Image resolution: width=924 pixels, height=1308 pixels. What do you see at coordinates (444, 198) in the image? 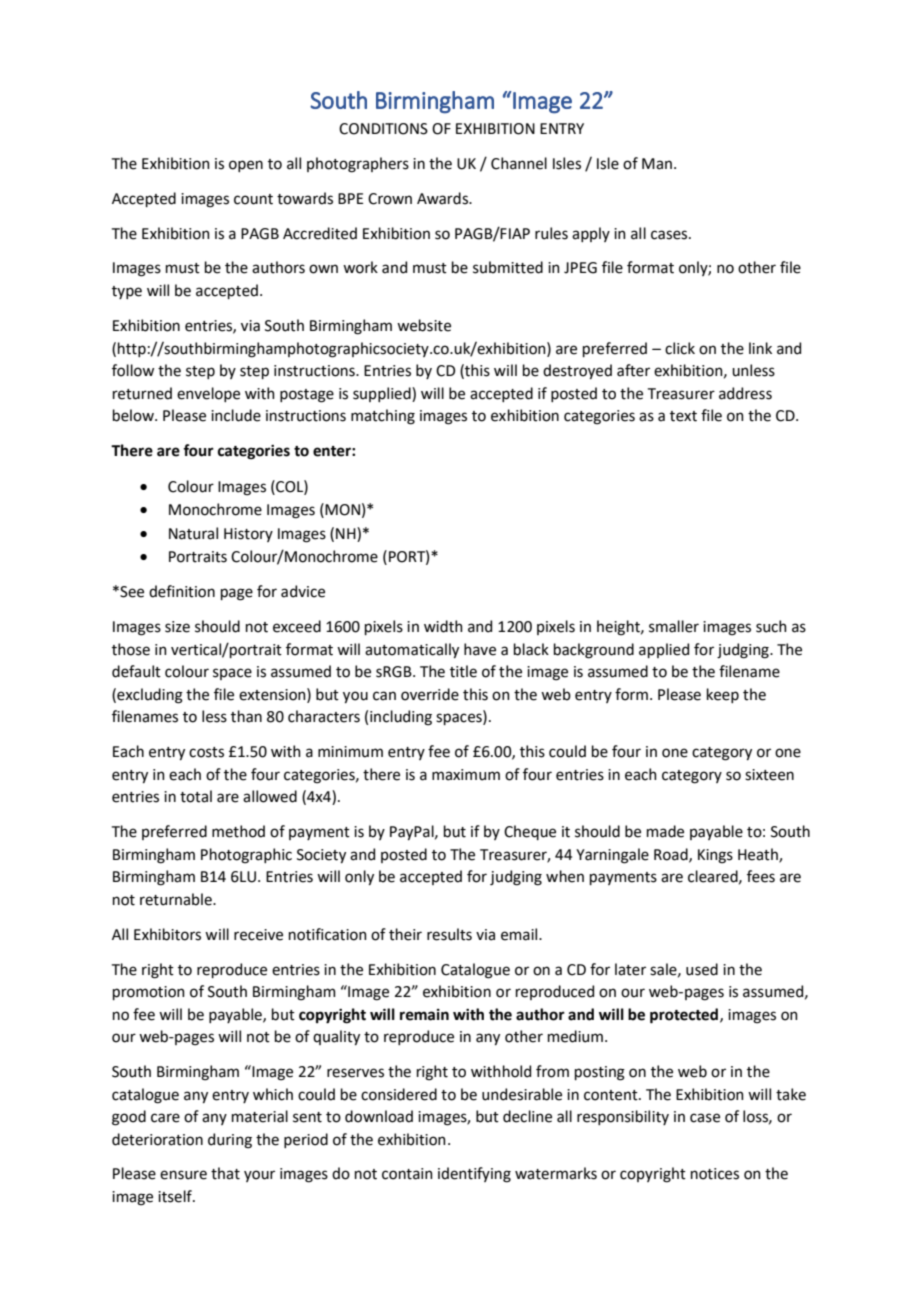
I see `Awards` at bounding box center [444, 198].
